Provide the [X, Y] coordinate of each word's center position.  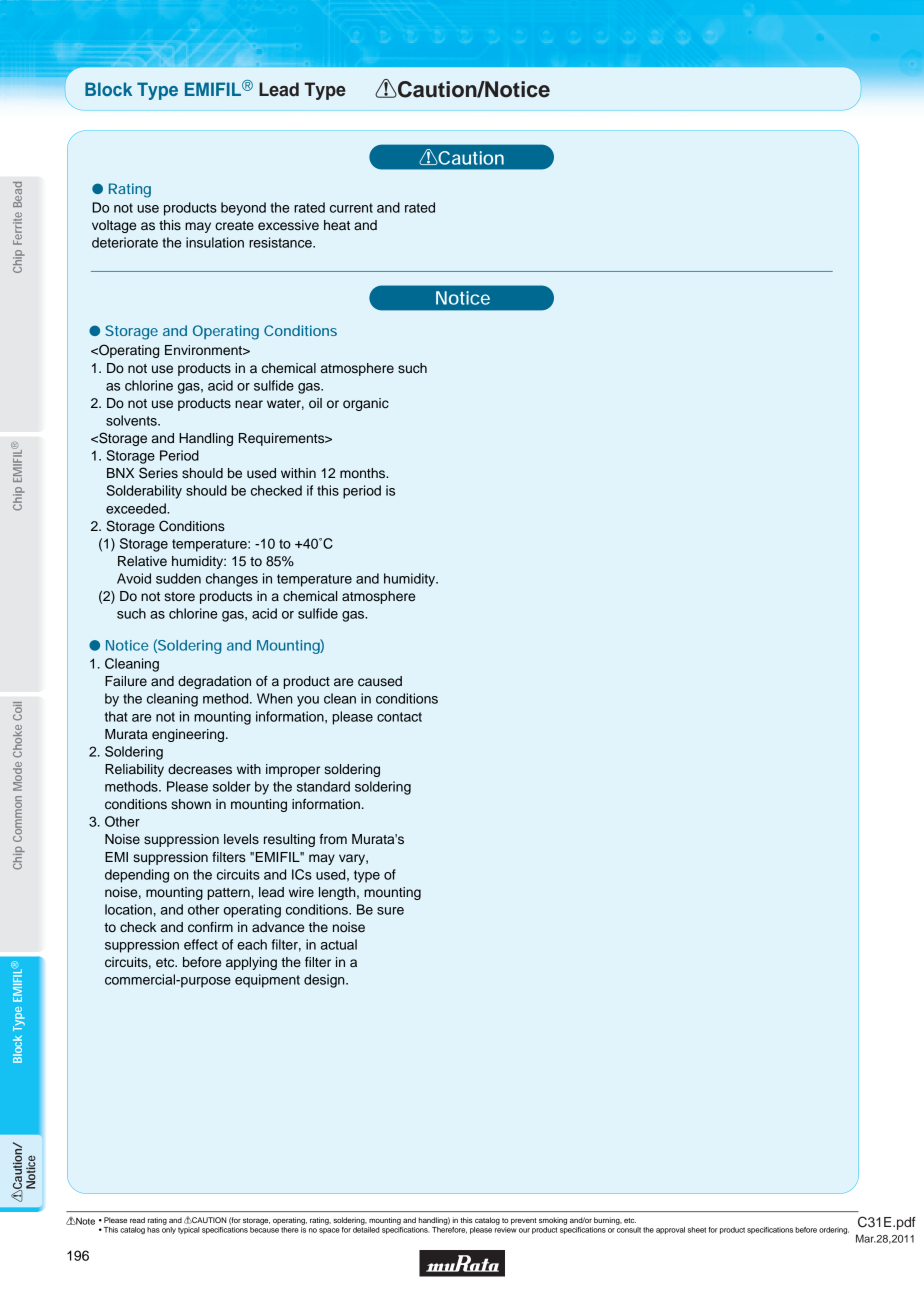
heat [337, 225]
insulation [215, 242]
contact [399, 717]
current [351, 208]
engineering [189, 735]
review [506, 1228]
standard [323, 786]
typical [189, 1230]
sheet [697, 1230]
